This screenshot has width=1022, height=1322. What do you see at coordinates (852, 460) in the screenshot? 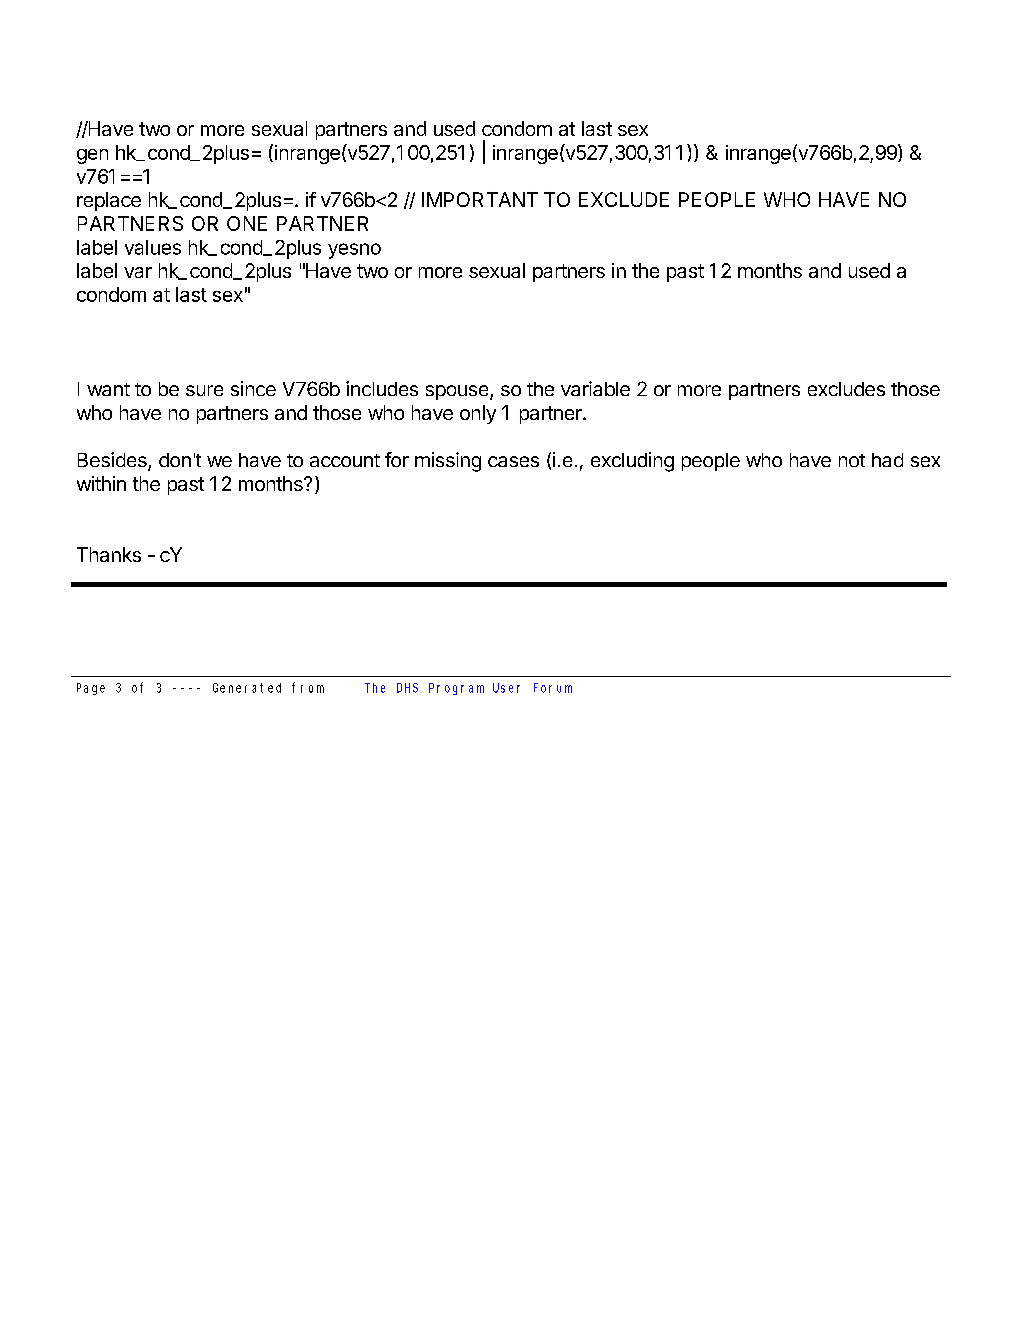
I see `not` at bounding box center [852, 460].
